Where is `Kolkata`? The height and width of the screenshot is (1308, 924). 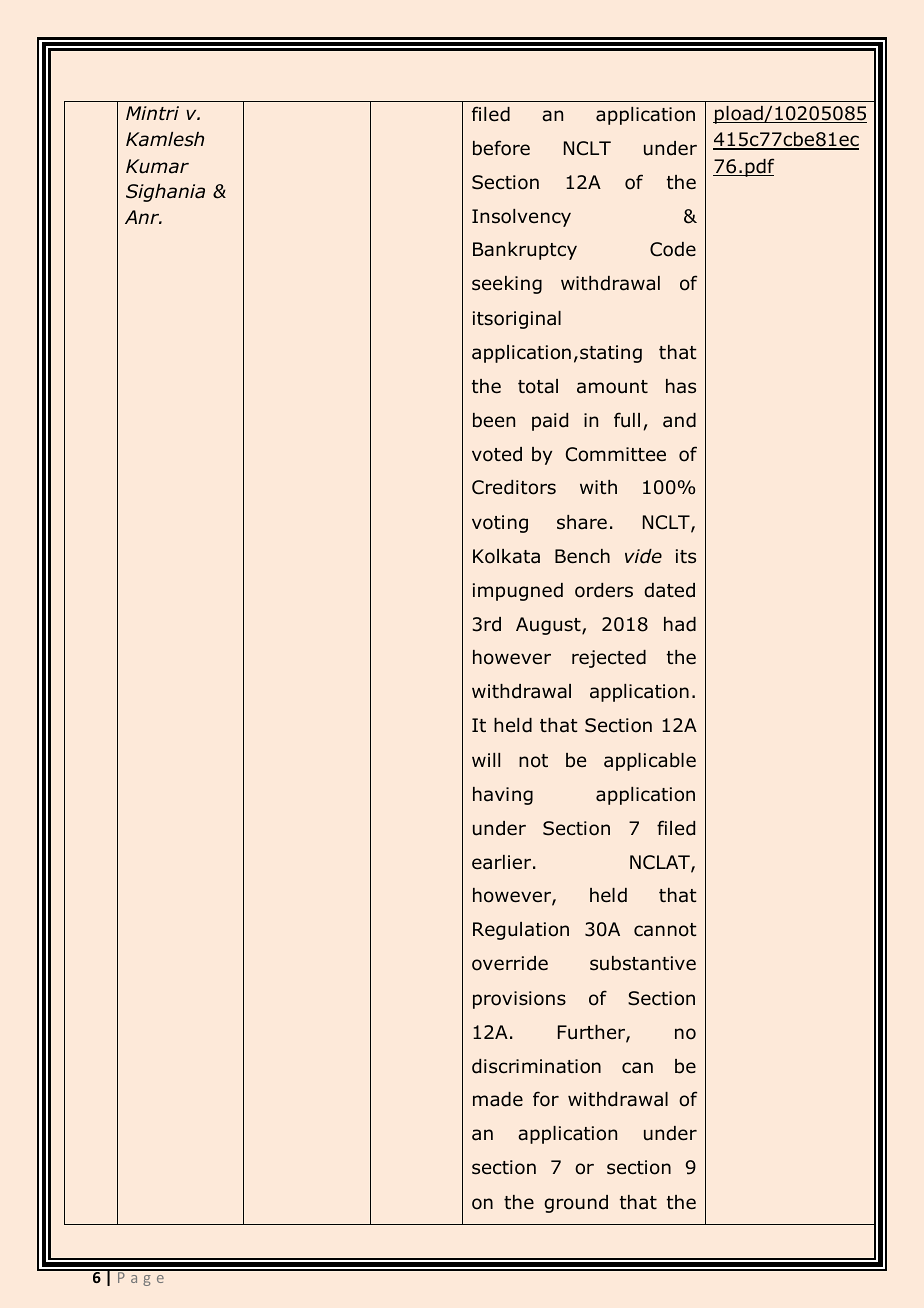 Kolkata is located at coordinates (506, 556).
